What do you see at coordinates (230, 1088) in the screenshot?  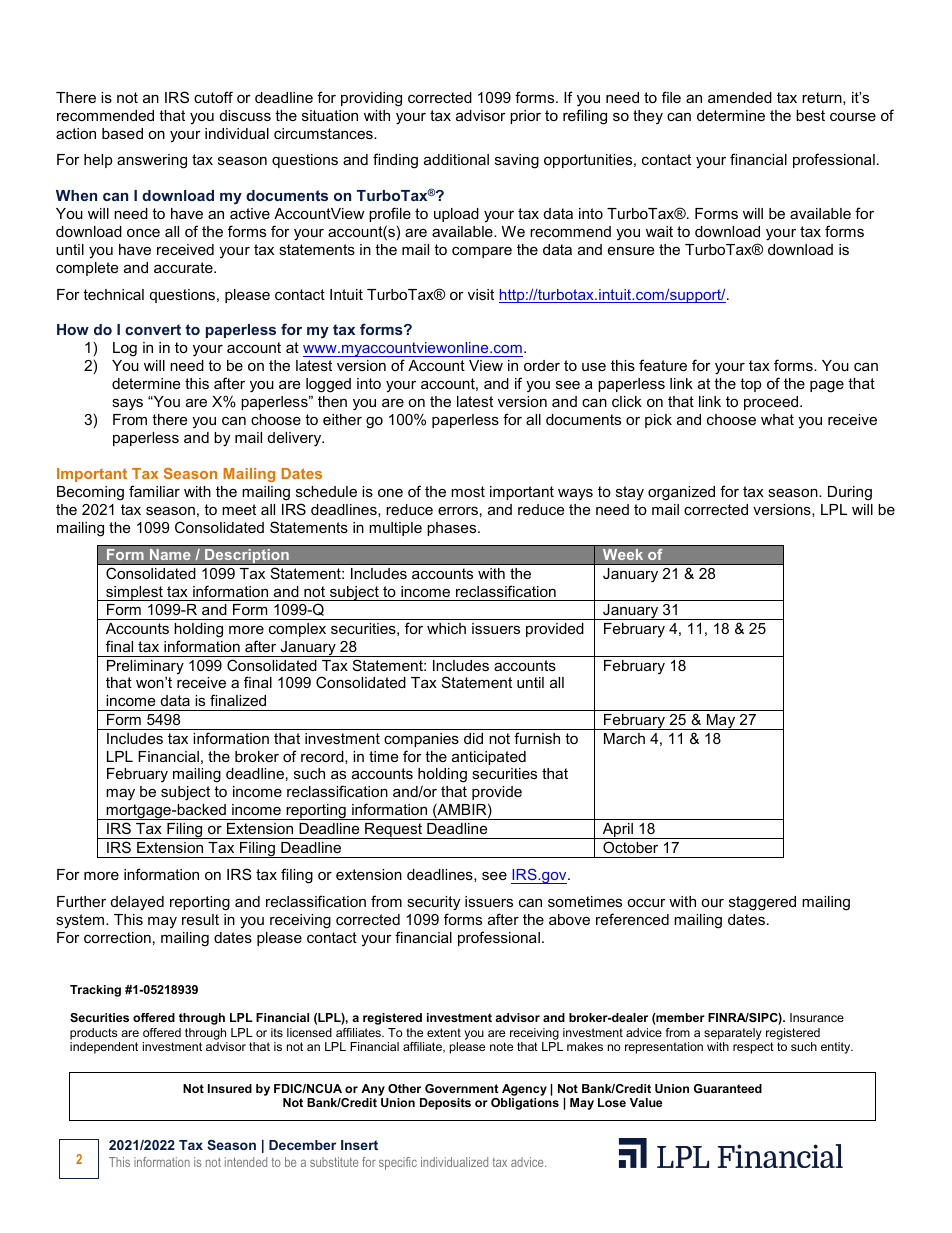 I see `Insured` at bounding box center [230, 1088].
